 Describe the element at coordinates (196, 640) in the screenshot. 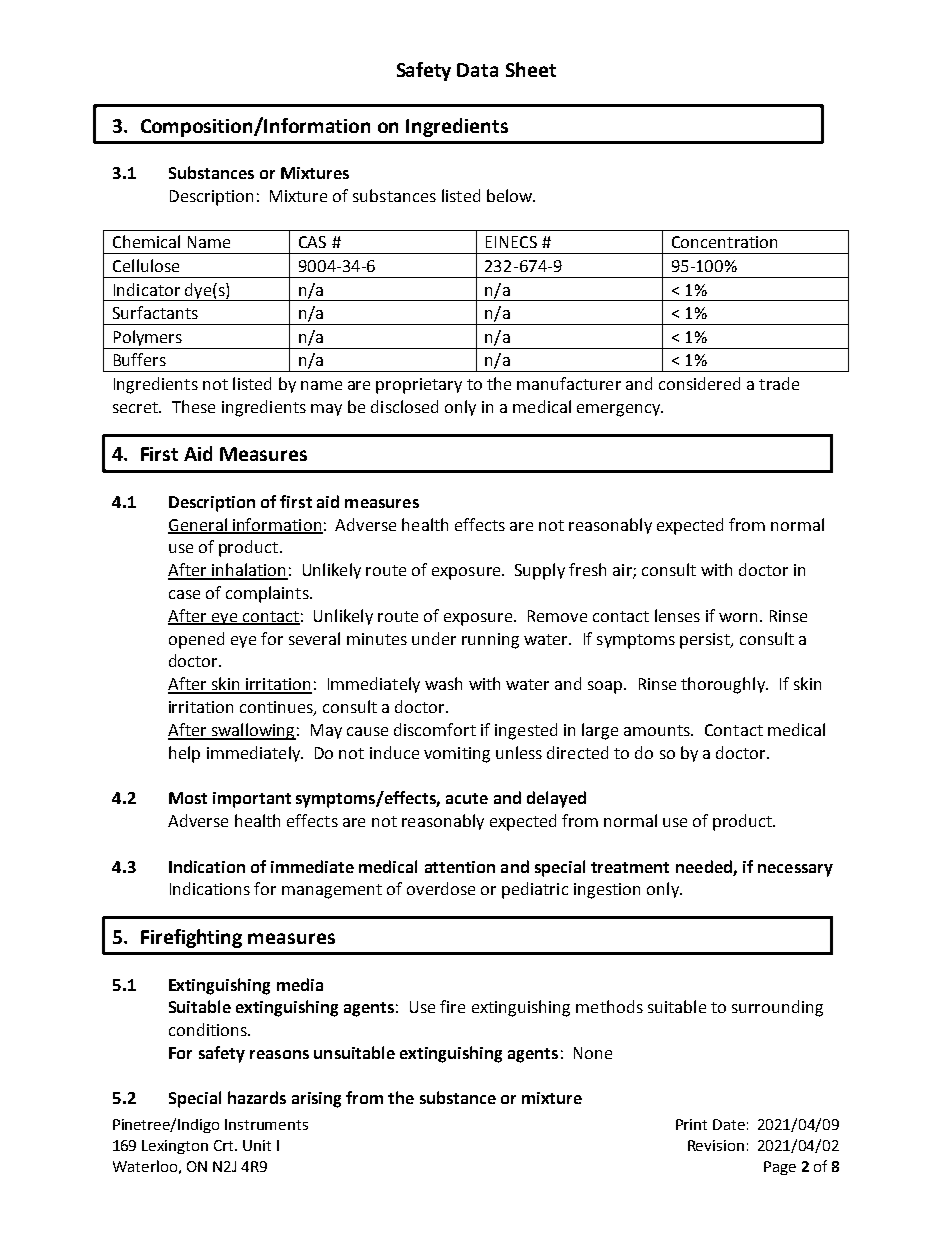

I see `opened` at that location.
